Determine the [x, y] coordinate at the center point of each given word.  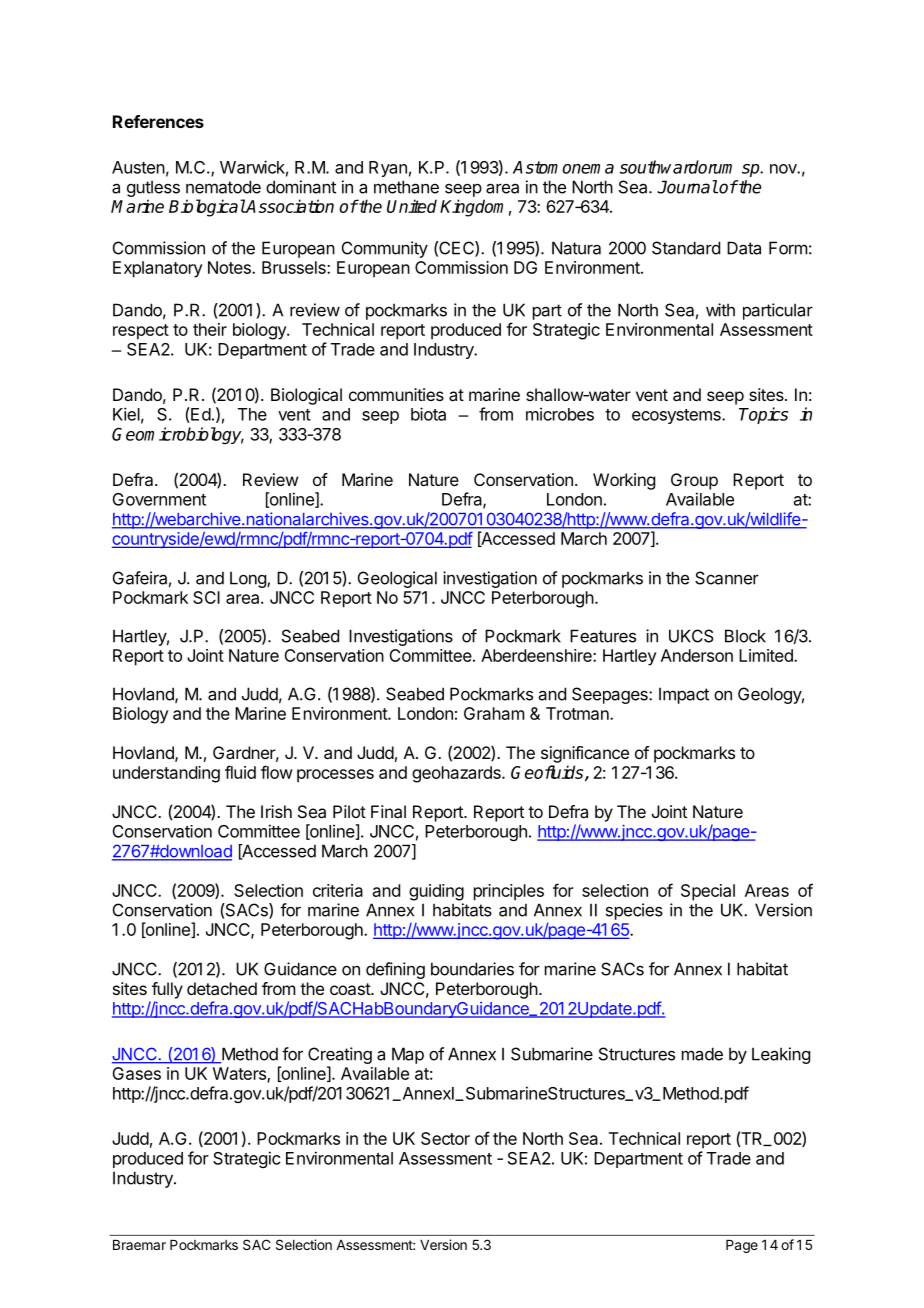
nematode [223, 187]
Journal [687, 187]
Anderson [697, 655]
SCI [206, 597]
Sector [445, 1138]
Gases [136, 1073]
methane [406, 187]
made [702, 1054]
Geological [397, 579]
